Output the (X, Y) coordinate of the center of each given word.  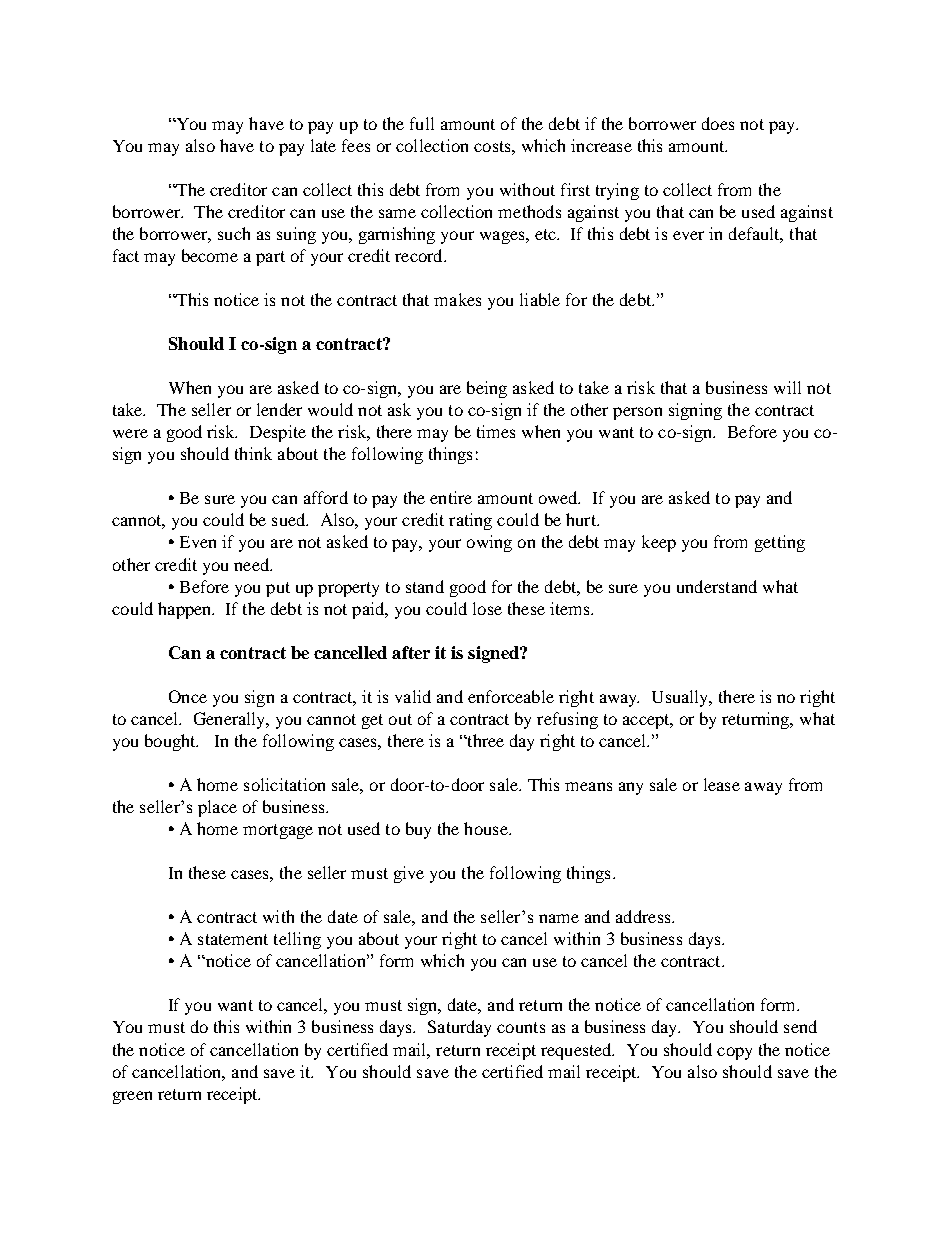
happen (186, 610)
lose (487, 608)
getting (780, 543)
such (234, 233)
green (132, 1097)
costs (493, 146)
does (718, 123)
